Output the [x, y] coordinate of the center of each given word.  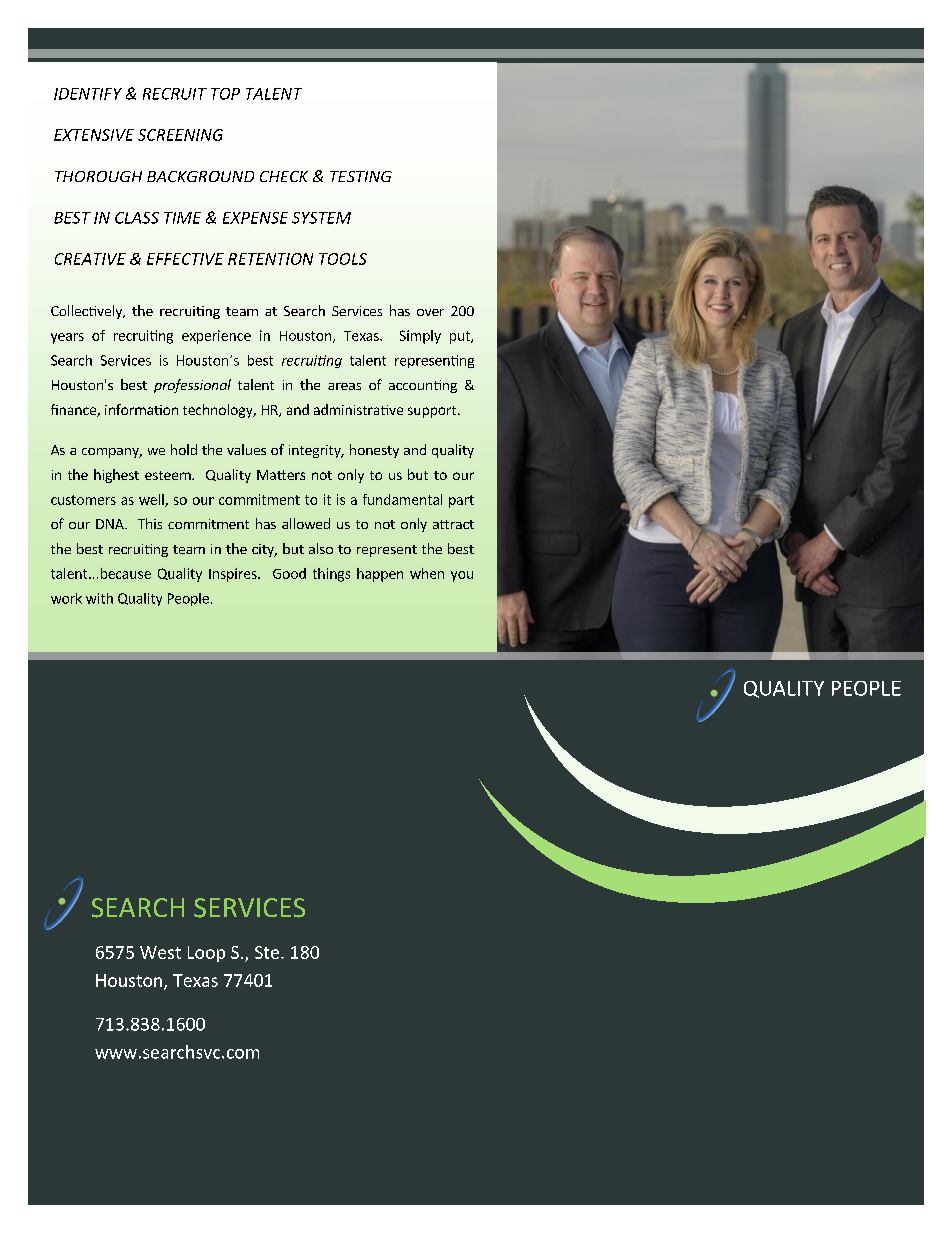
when [427, 573]
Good [289, 573]
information [141, 409]
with [99, 598]
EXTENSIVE [94, 135]
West [160, 952]
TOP [225, 94]
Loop [206, 954]
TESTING [361, 176]
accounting [423, 386]
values [246, 449]
